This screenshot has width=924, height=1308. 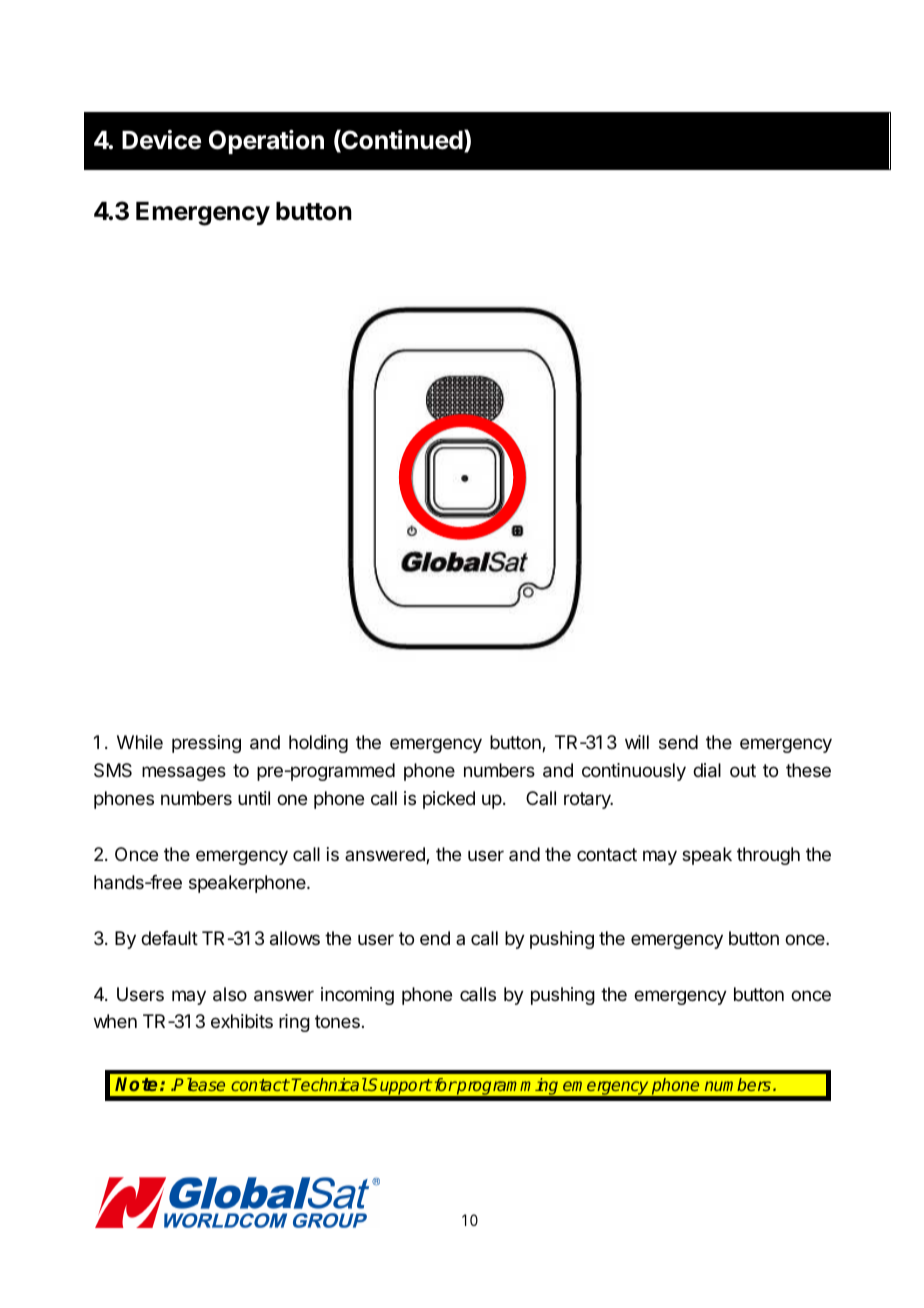 What do you see at coordinates (637, 742) in the screenshot?
I see `will` at bounding box center [637, 742].
